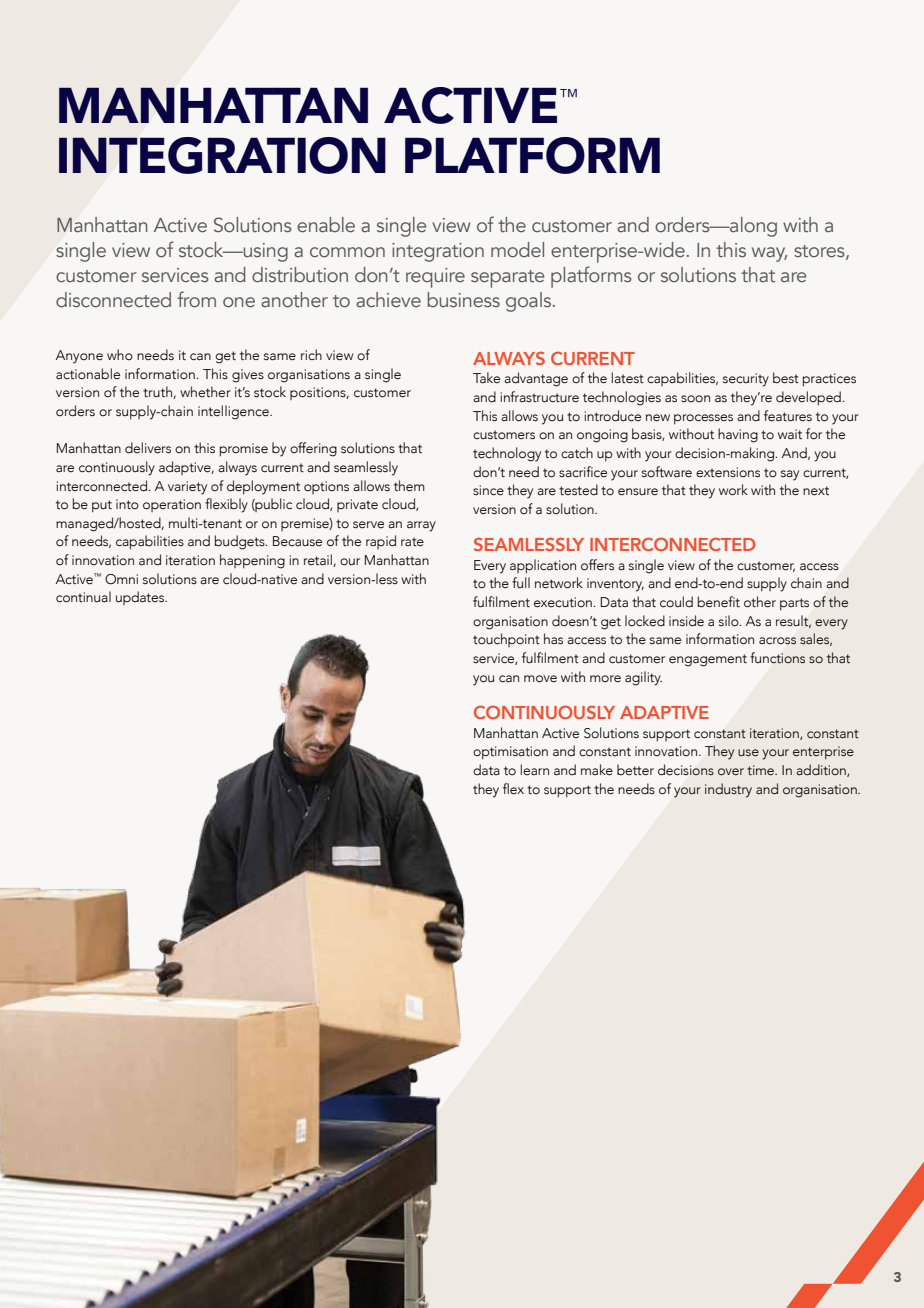 The width and height of the page is (924, 1308). I want to click on over, so click(731, 772).
